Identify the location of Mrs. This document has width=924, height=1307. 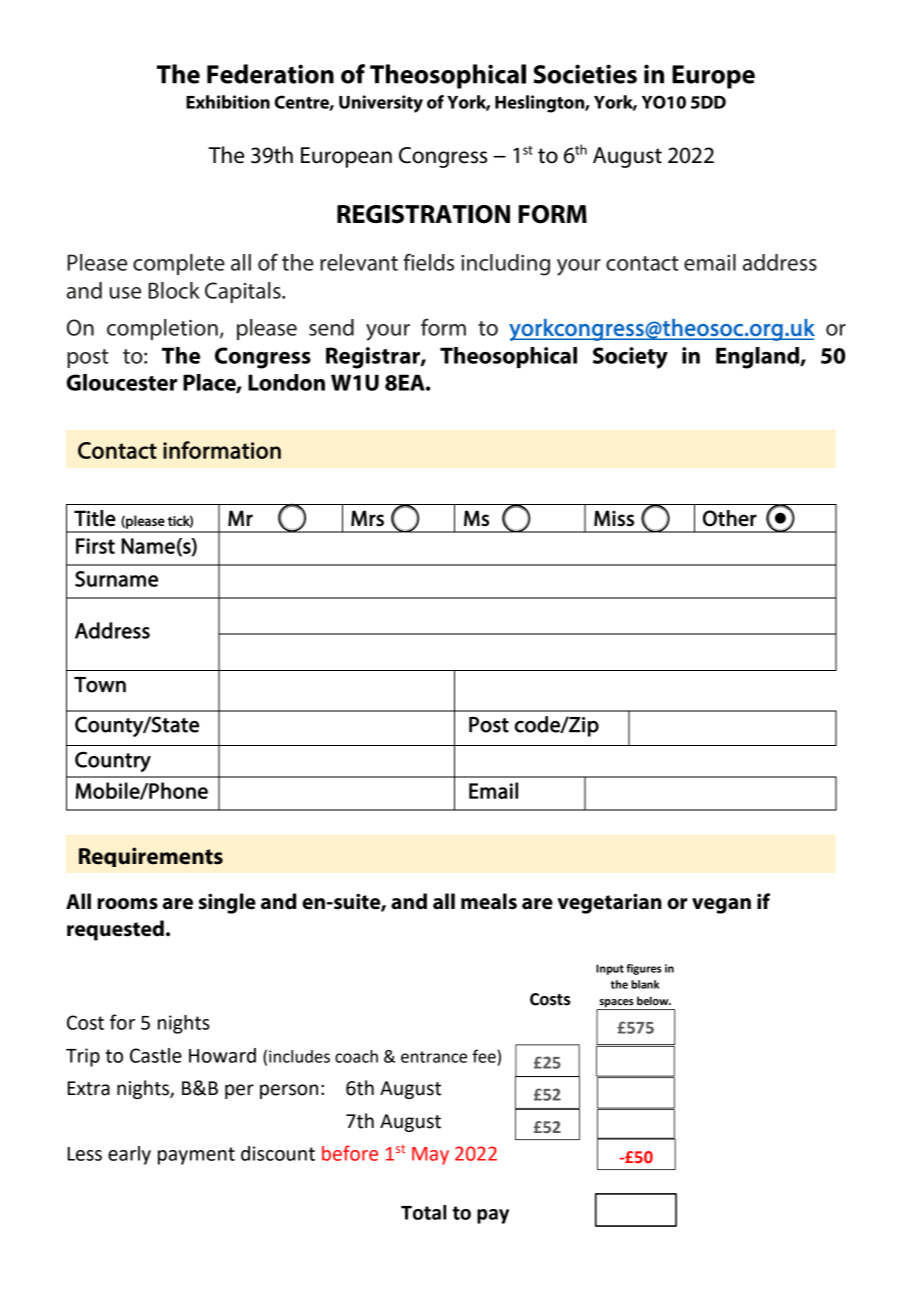
(367, 518).
